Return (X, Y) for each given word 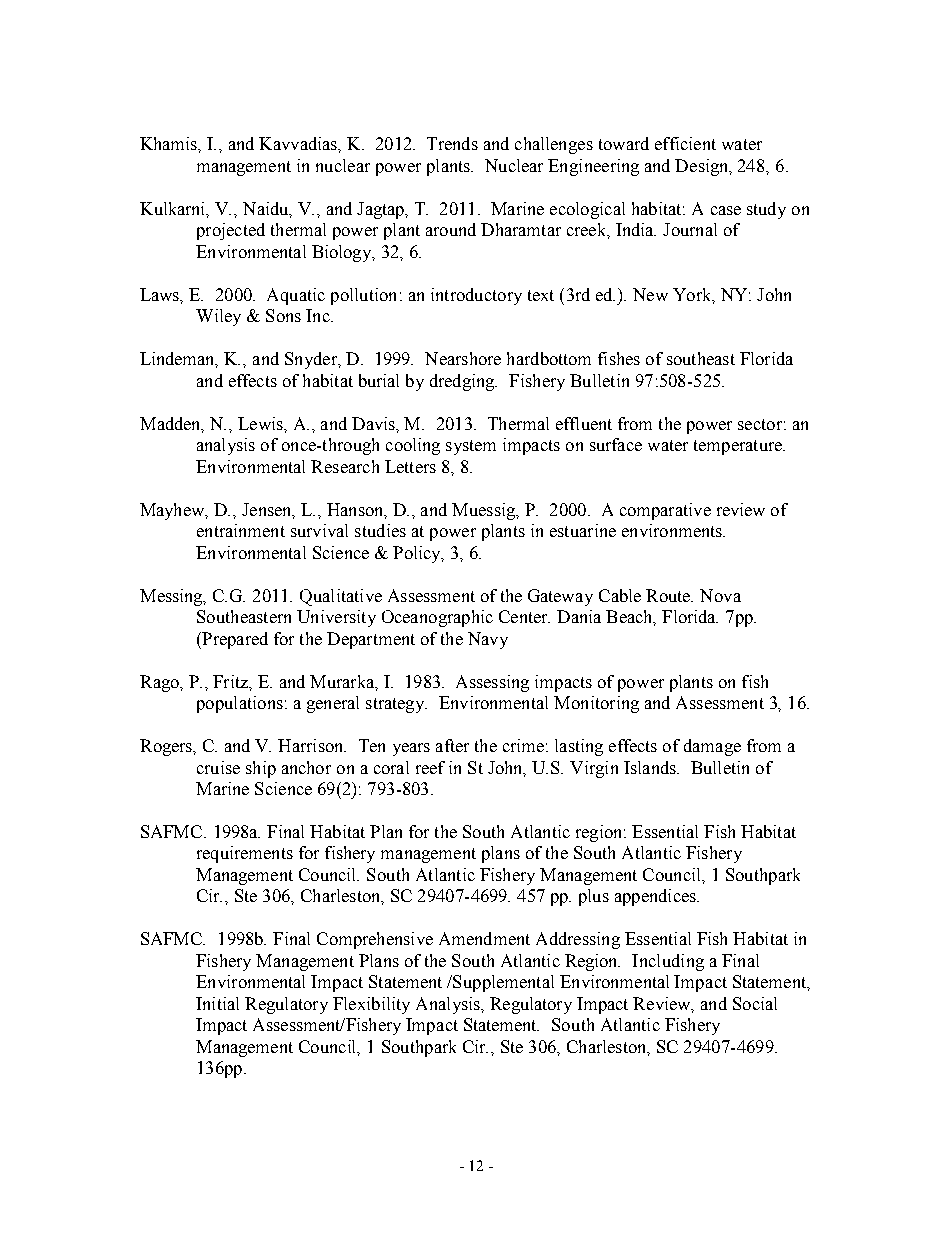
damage (712, 747)
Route (669, 595)
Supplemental (502, 983)
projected (231, 231)
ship (261, 769)
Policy (418, 554)
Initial (217, 1003)
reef (430, 767)
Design (703, 167)
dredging (463, 382)
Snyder (312, 360)
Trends (452, 143)
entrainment (241, 530)
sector (760, 424)
